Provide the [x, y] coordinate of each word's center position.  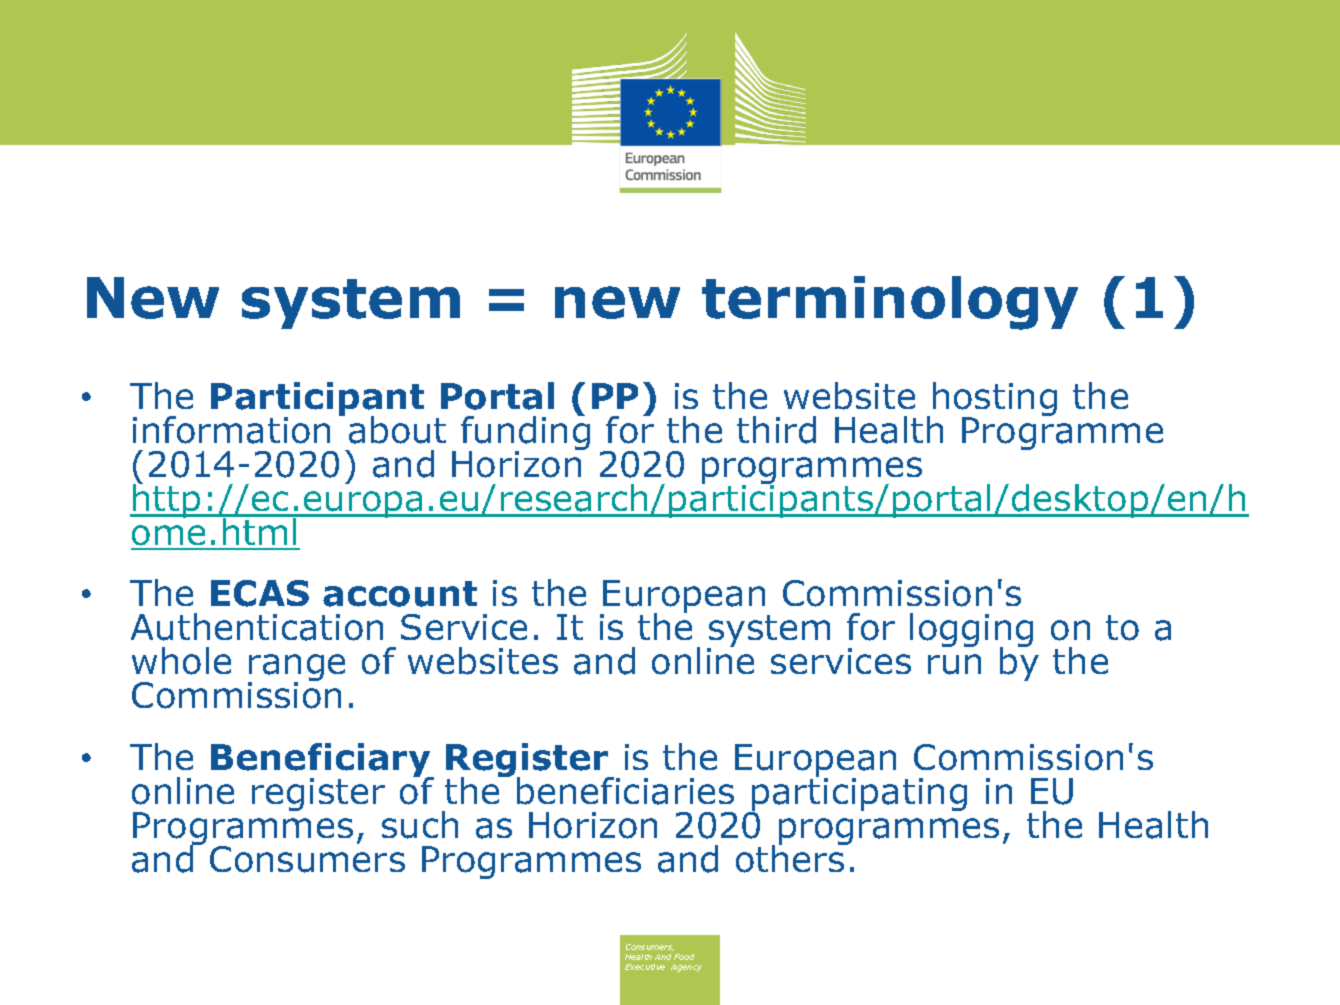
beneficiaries [625, 791]
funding [525, 433]
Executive [645, 967]
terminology [890, 303]
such [420, 825]
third [776, 430]
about [397, 430]
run [954, 664]
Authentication [257, 627]
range [296, 669]
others [791, 858]
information [231, 430]
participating [858, 795]
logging [971, 632]
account [400, 594]
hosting [995, 400]
